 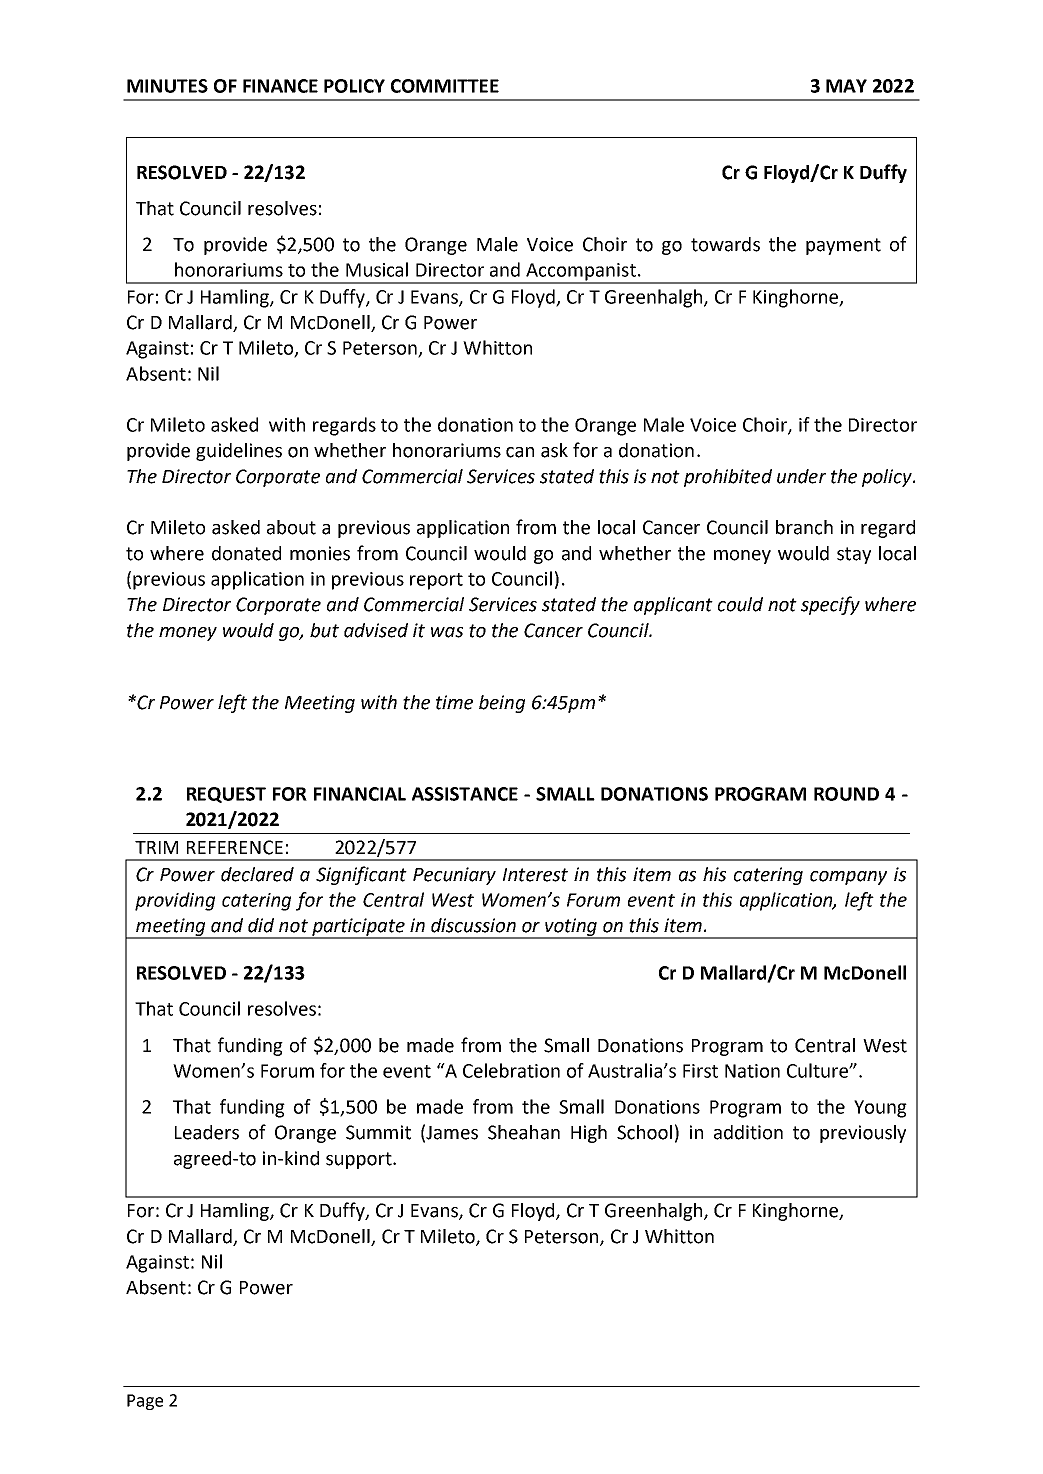 What do you see at coordinates (145, 1402) in the screenshot?
I see `Page` at bounding box center [145, 1402].
